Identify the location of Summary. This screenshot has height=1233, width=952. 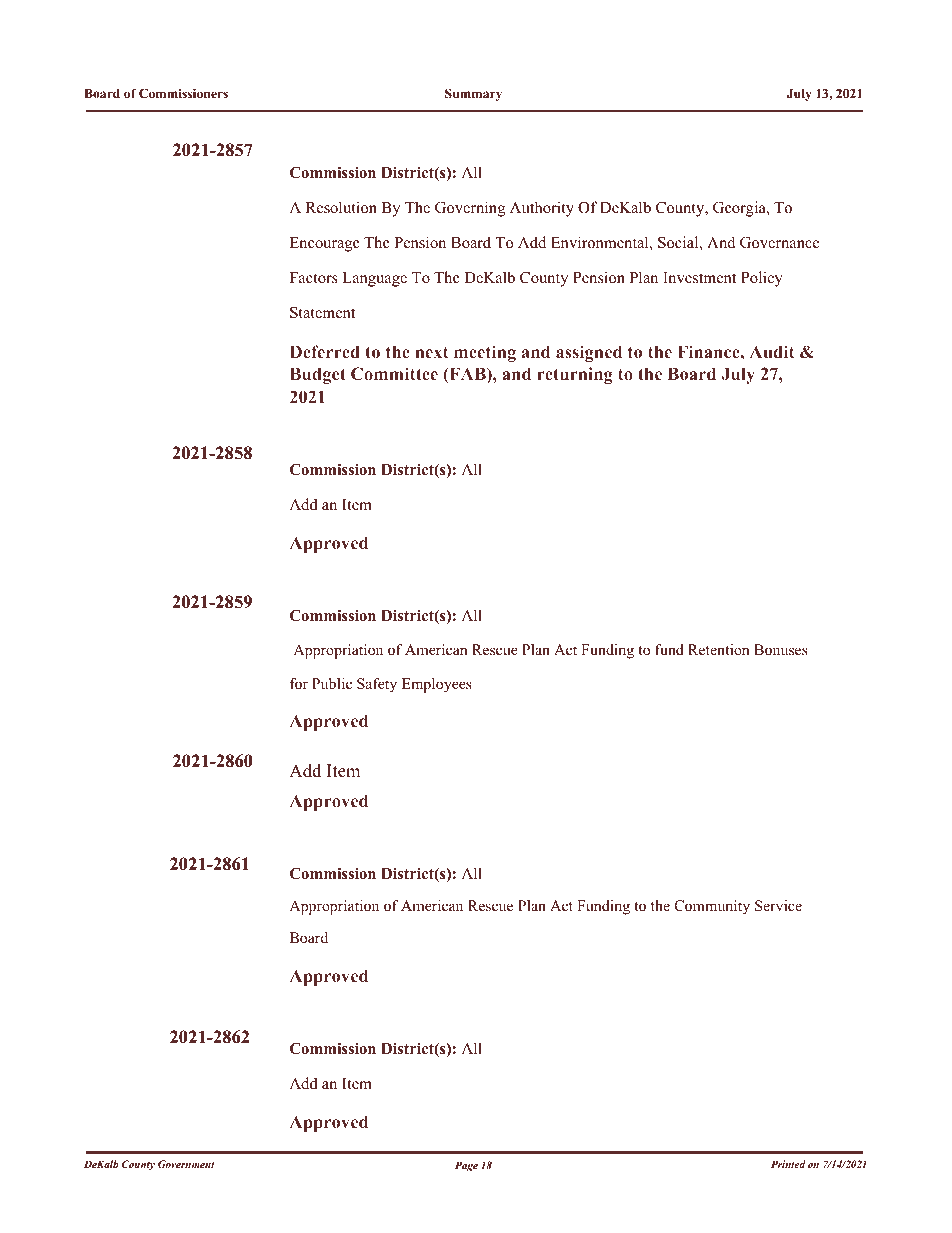
(473, 94).
